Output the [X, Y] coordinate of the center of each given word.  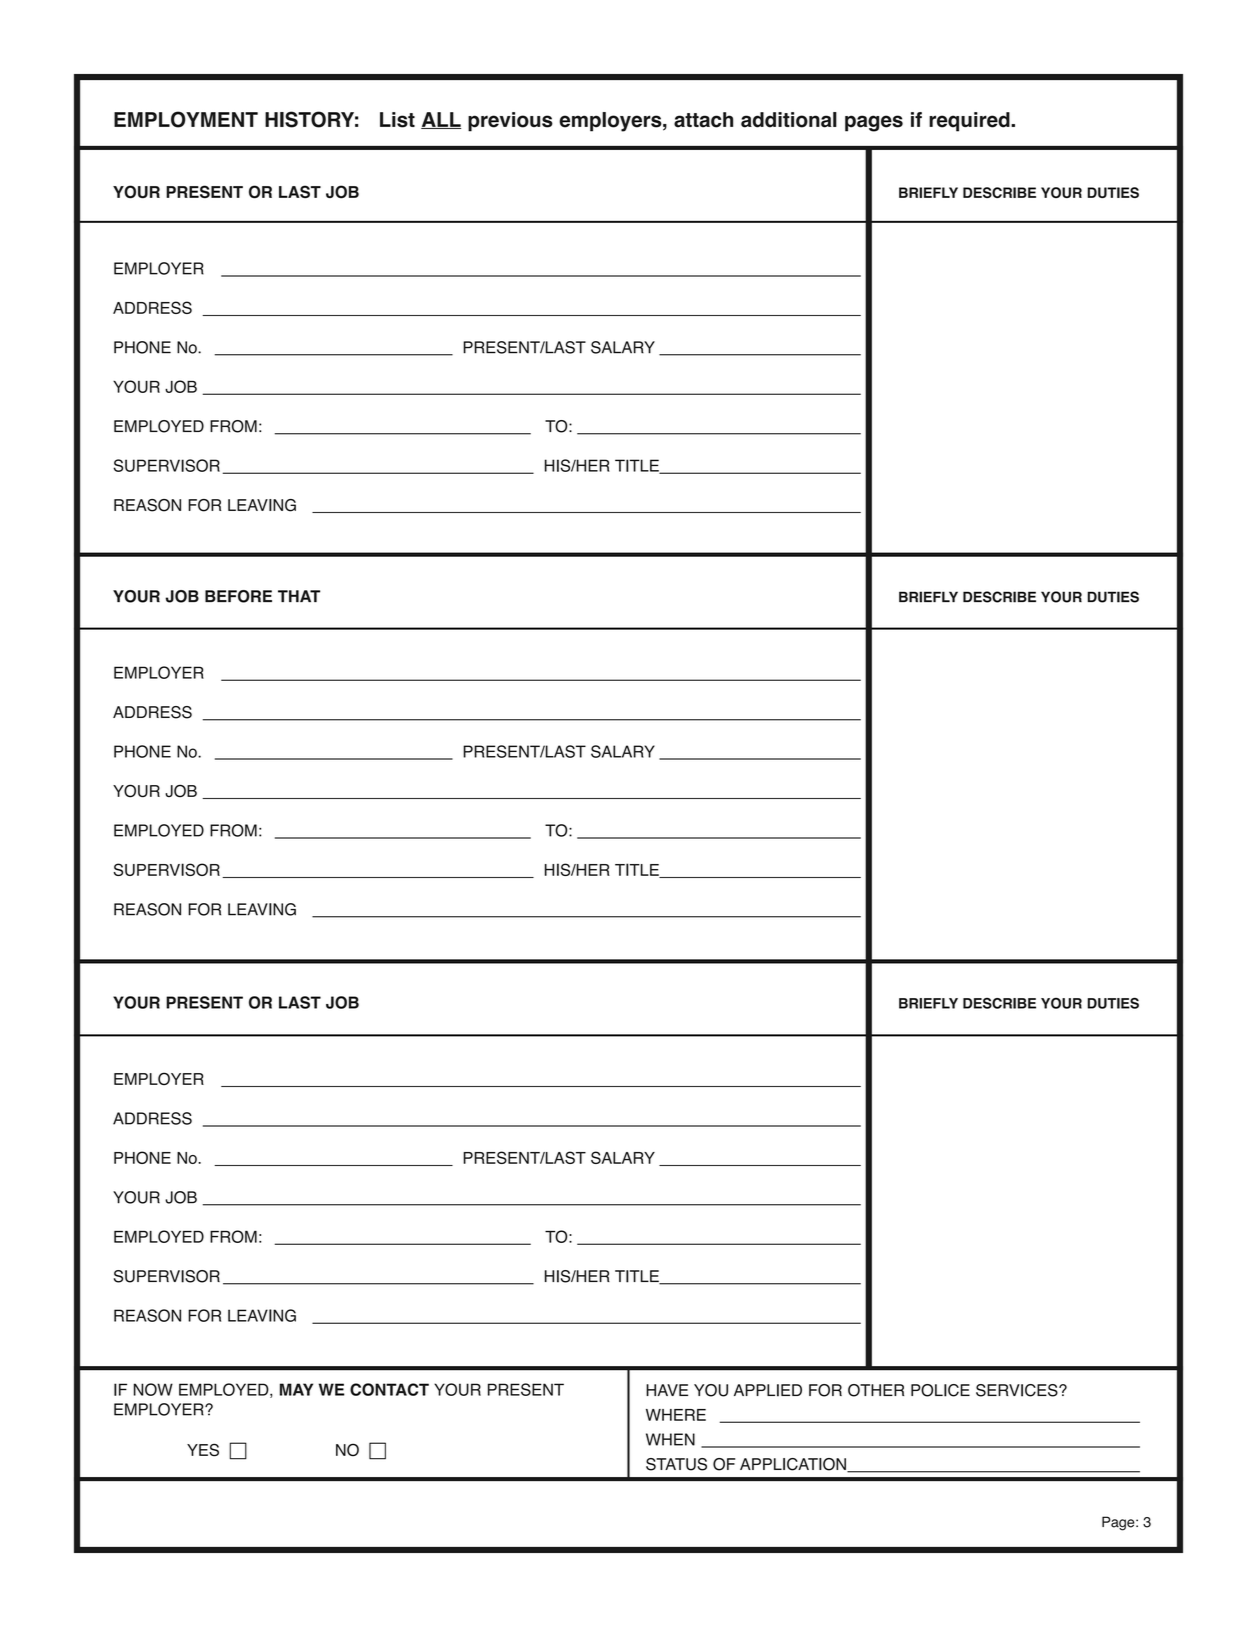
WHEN [670, 1439]
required [970, 122]
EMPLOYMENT [186, 119]
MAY [296, 1389]
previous [510, 122]
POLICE [940, 1390]
